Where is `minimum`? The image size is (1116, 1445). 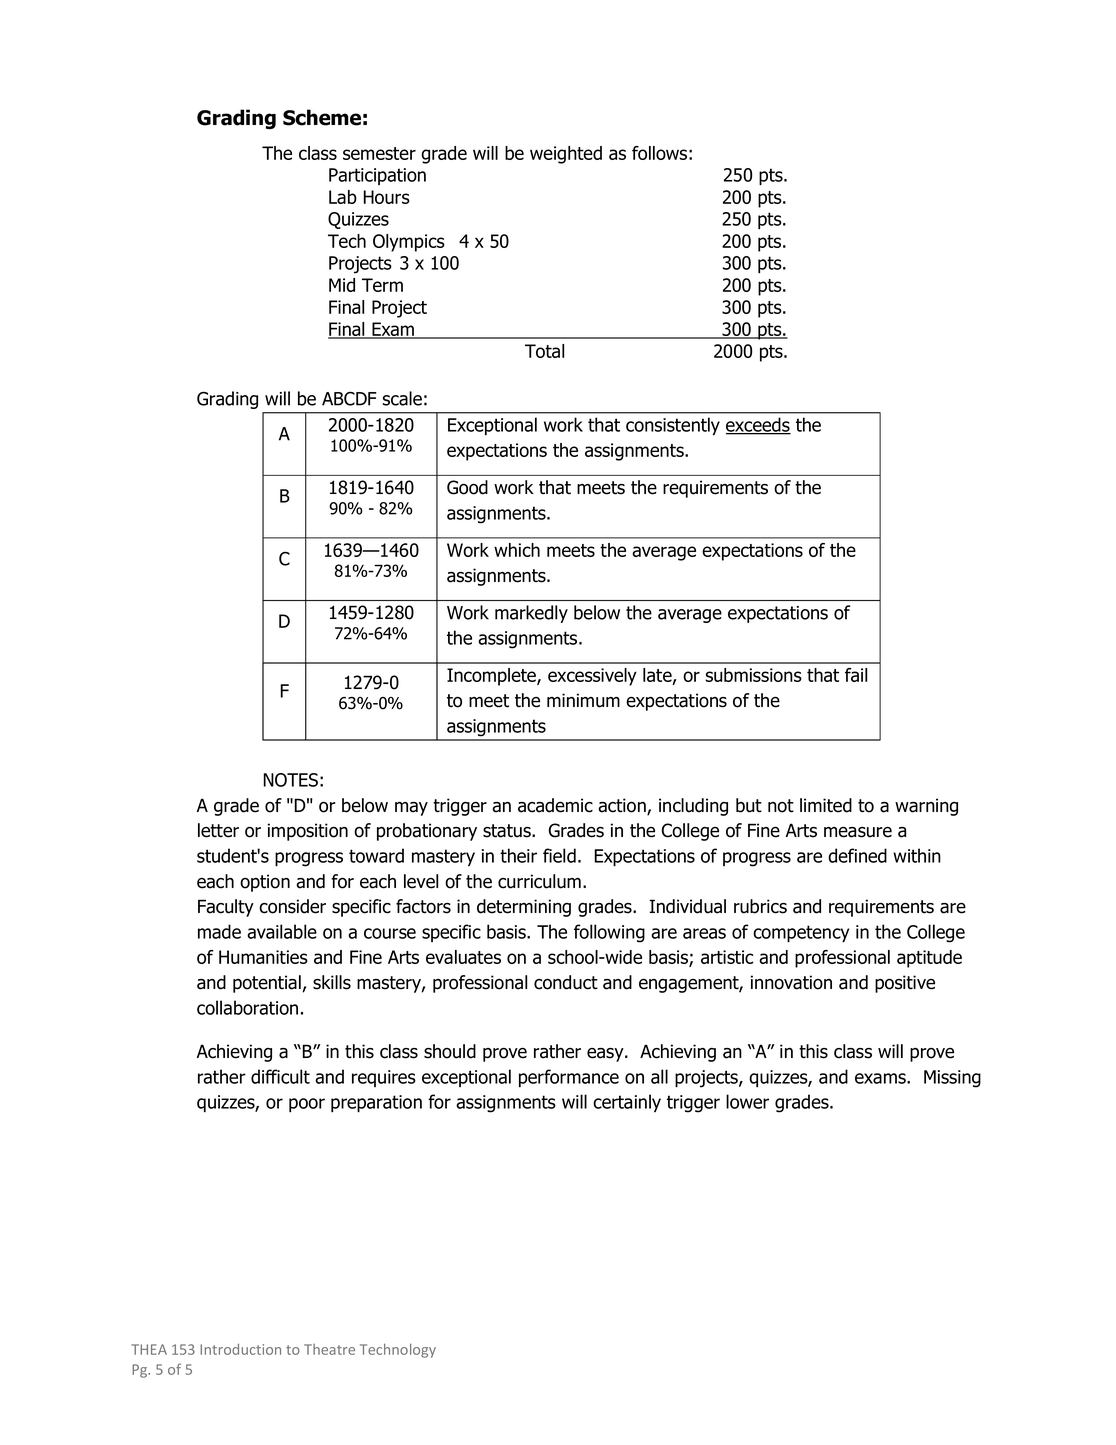 minimum is located at coordinates (583, 700).
